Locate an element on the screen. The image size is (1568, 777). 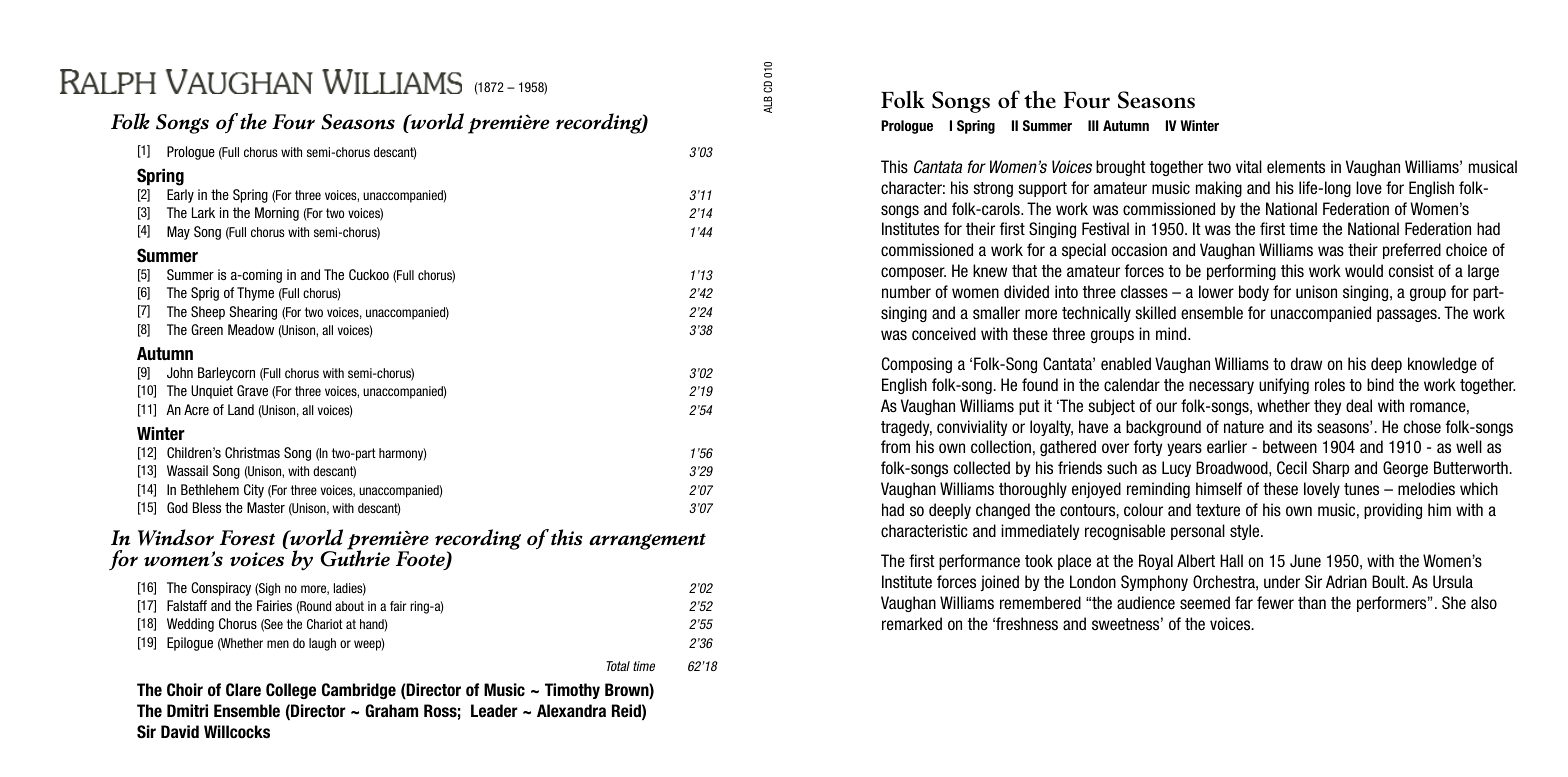
Alexandra is located at coordinates (571, 711).
